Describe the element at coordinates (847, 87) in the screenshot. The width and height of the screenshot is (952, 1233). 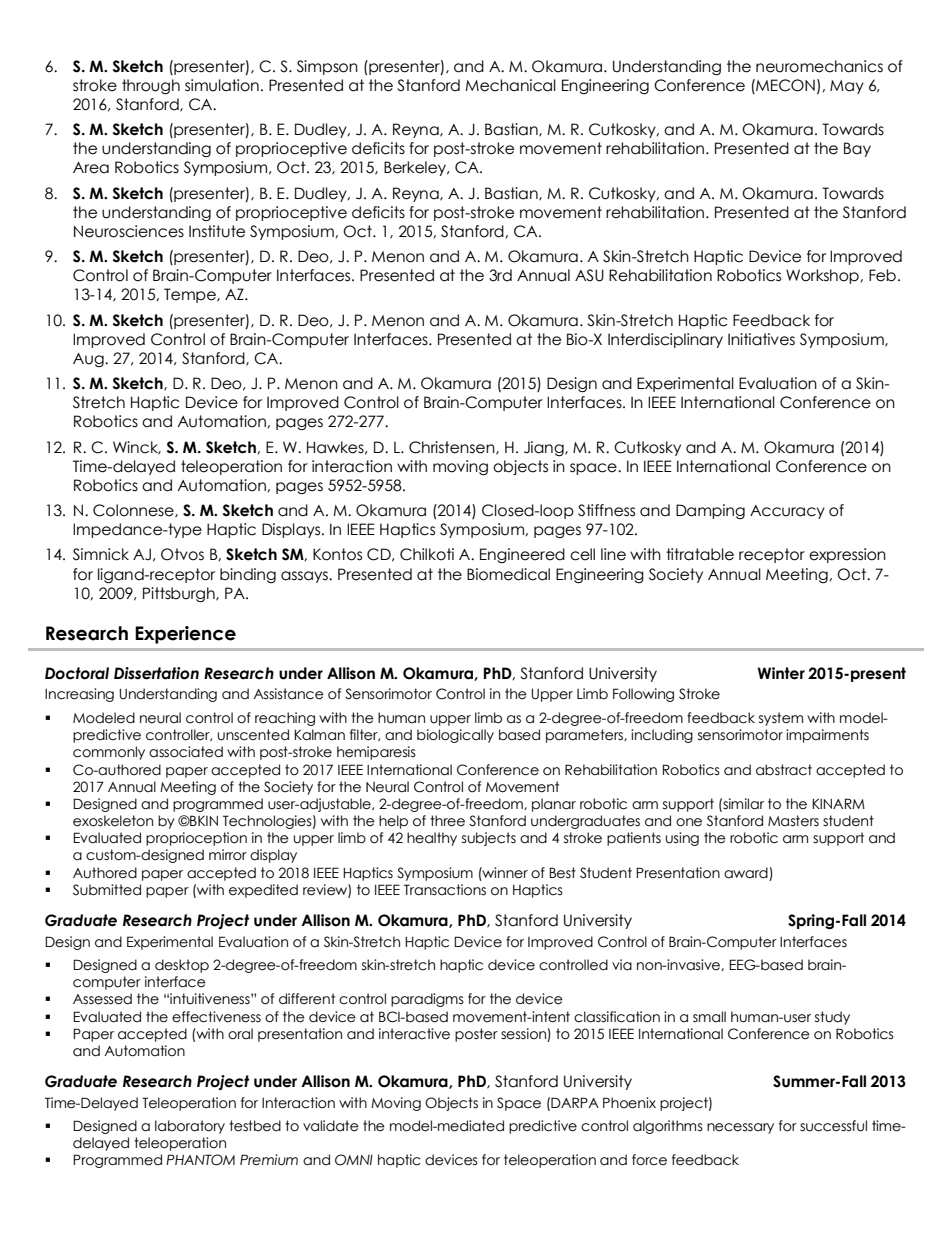
I see `May` at that location.
